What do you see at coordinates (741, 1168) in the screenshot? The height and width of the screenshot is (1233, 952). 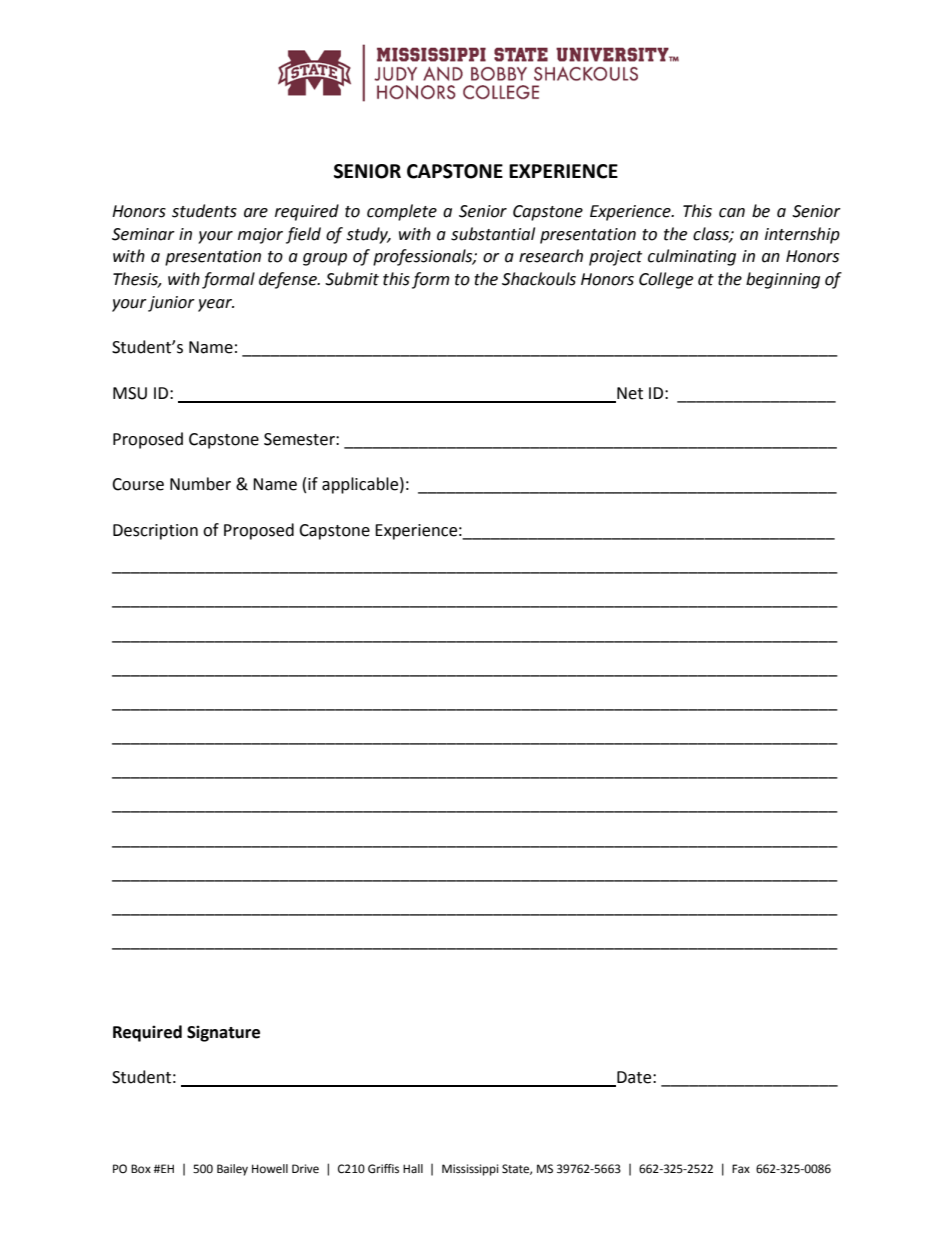 I see `Fax` at bounding box center [741, 1168].
